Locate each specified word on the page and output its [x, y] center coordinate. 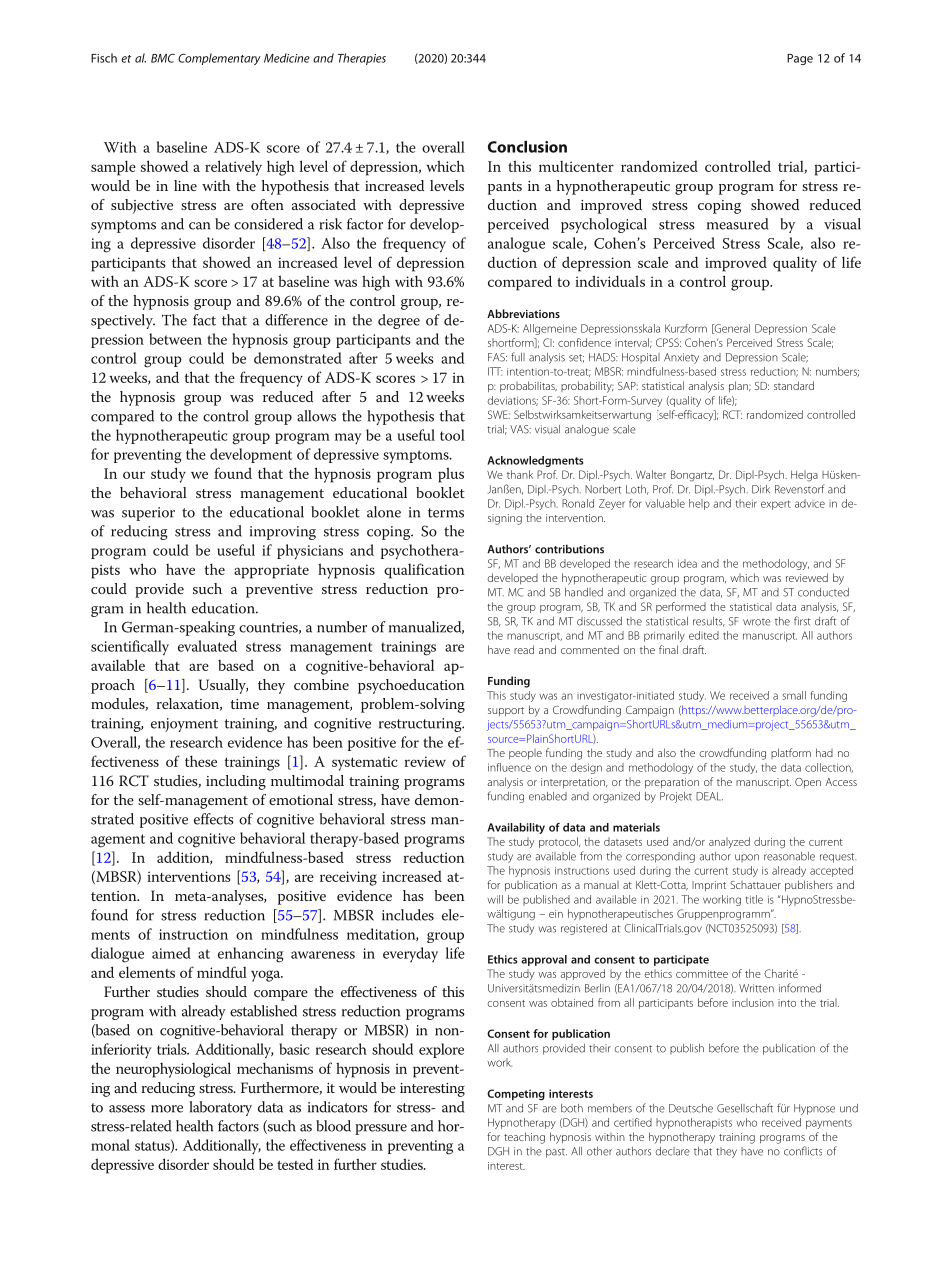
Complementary [219, 59]
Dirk [761, 489]
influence [509, 767]
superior [148, 514]
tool [452, 435]
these [201, 761]
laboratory [220, 1108]
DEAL [709, 796]
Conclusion [527, 147]
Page [800, 59]
